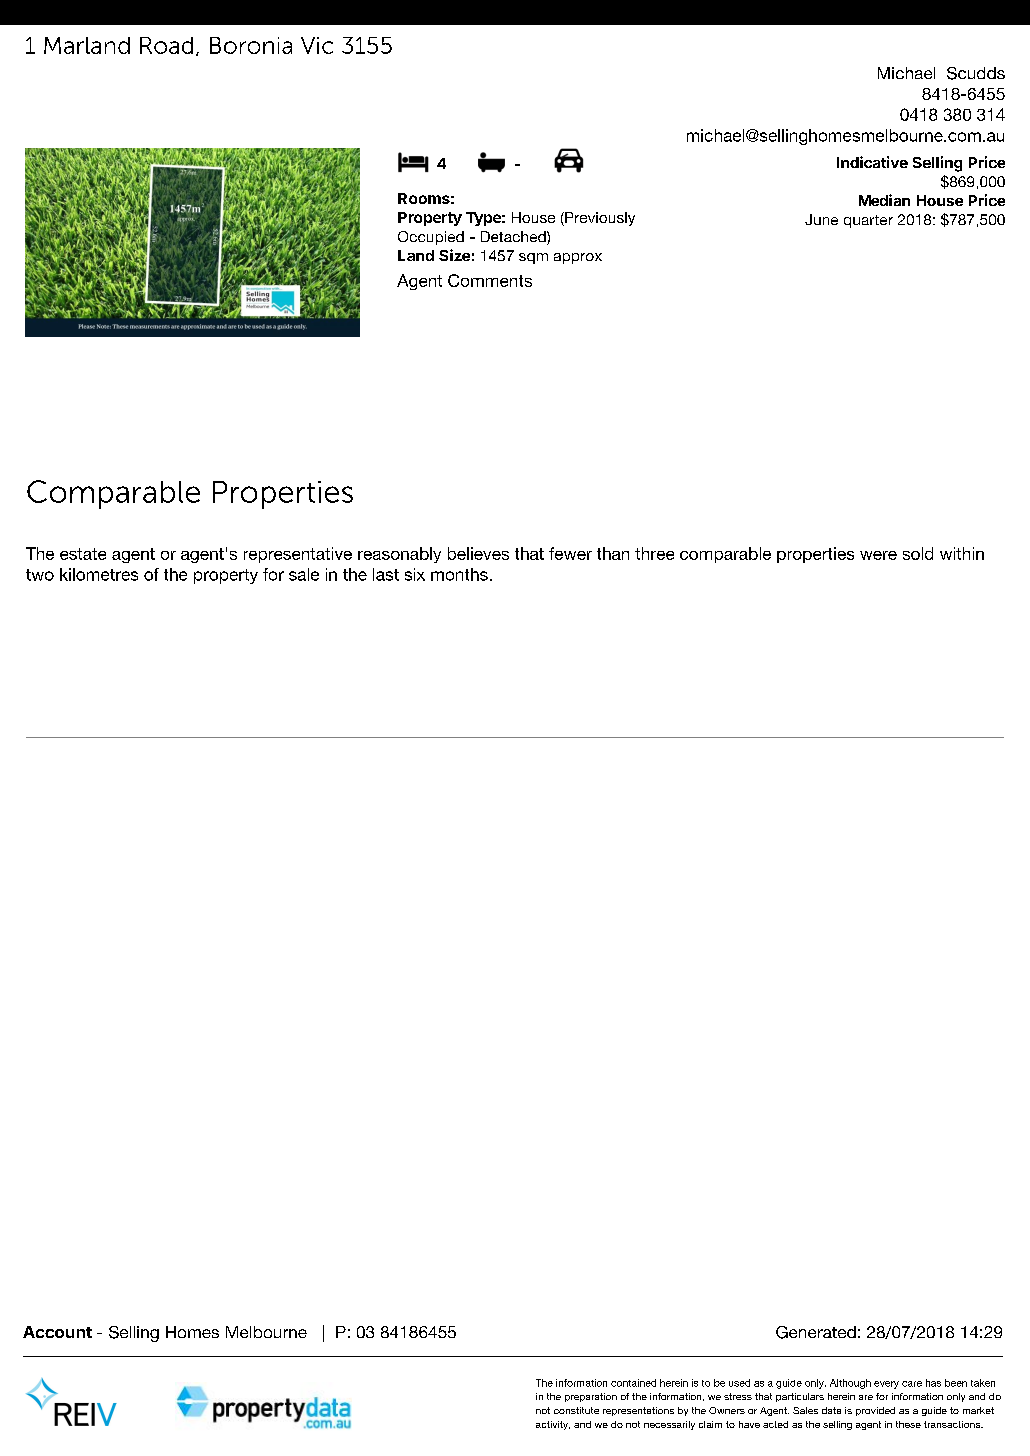 The width and height of the screenshot is (1030, 1456). I want to click on were, so click(878, 555).
